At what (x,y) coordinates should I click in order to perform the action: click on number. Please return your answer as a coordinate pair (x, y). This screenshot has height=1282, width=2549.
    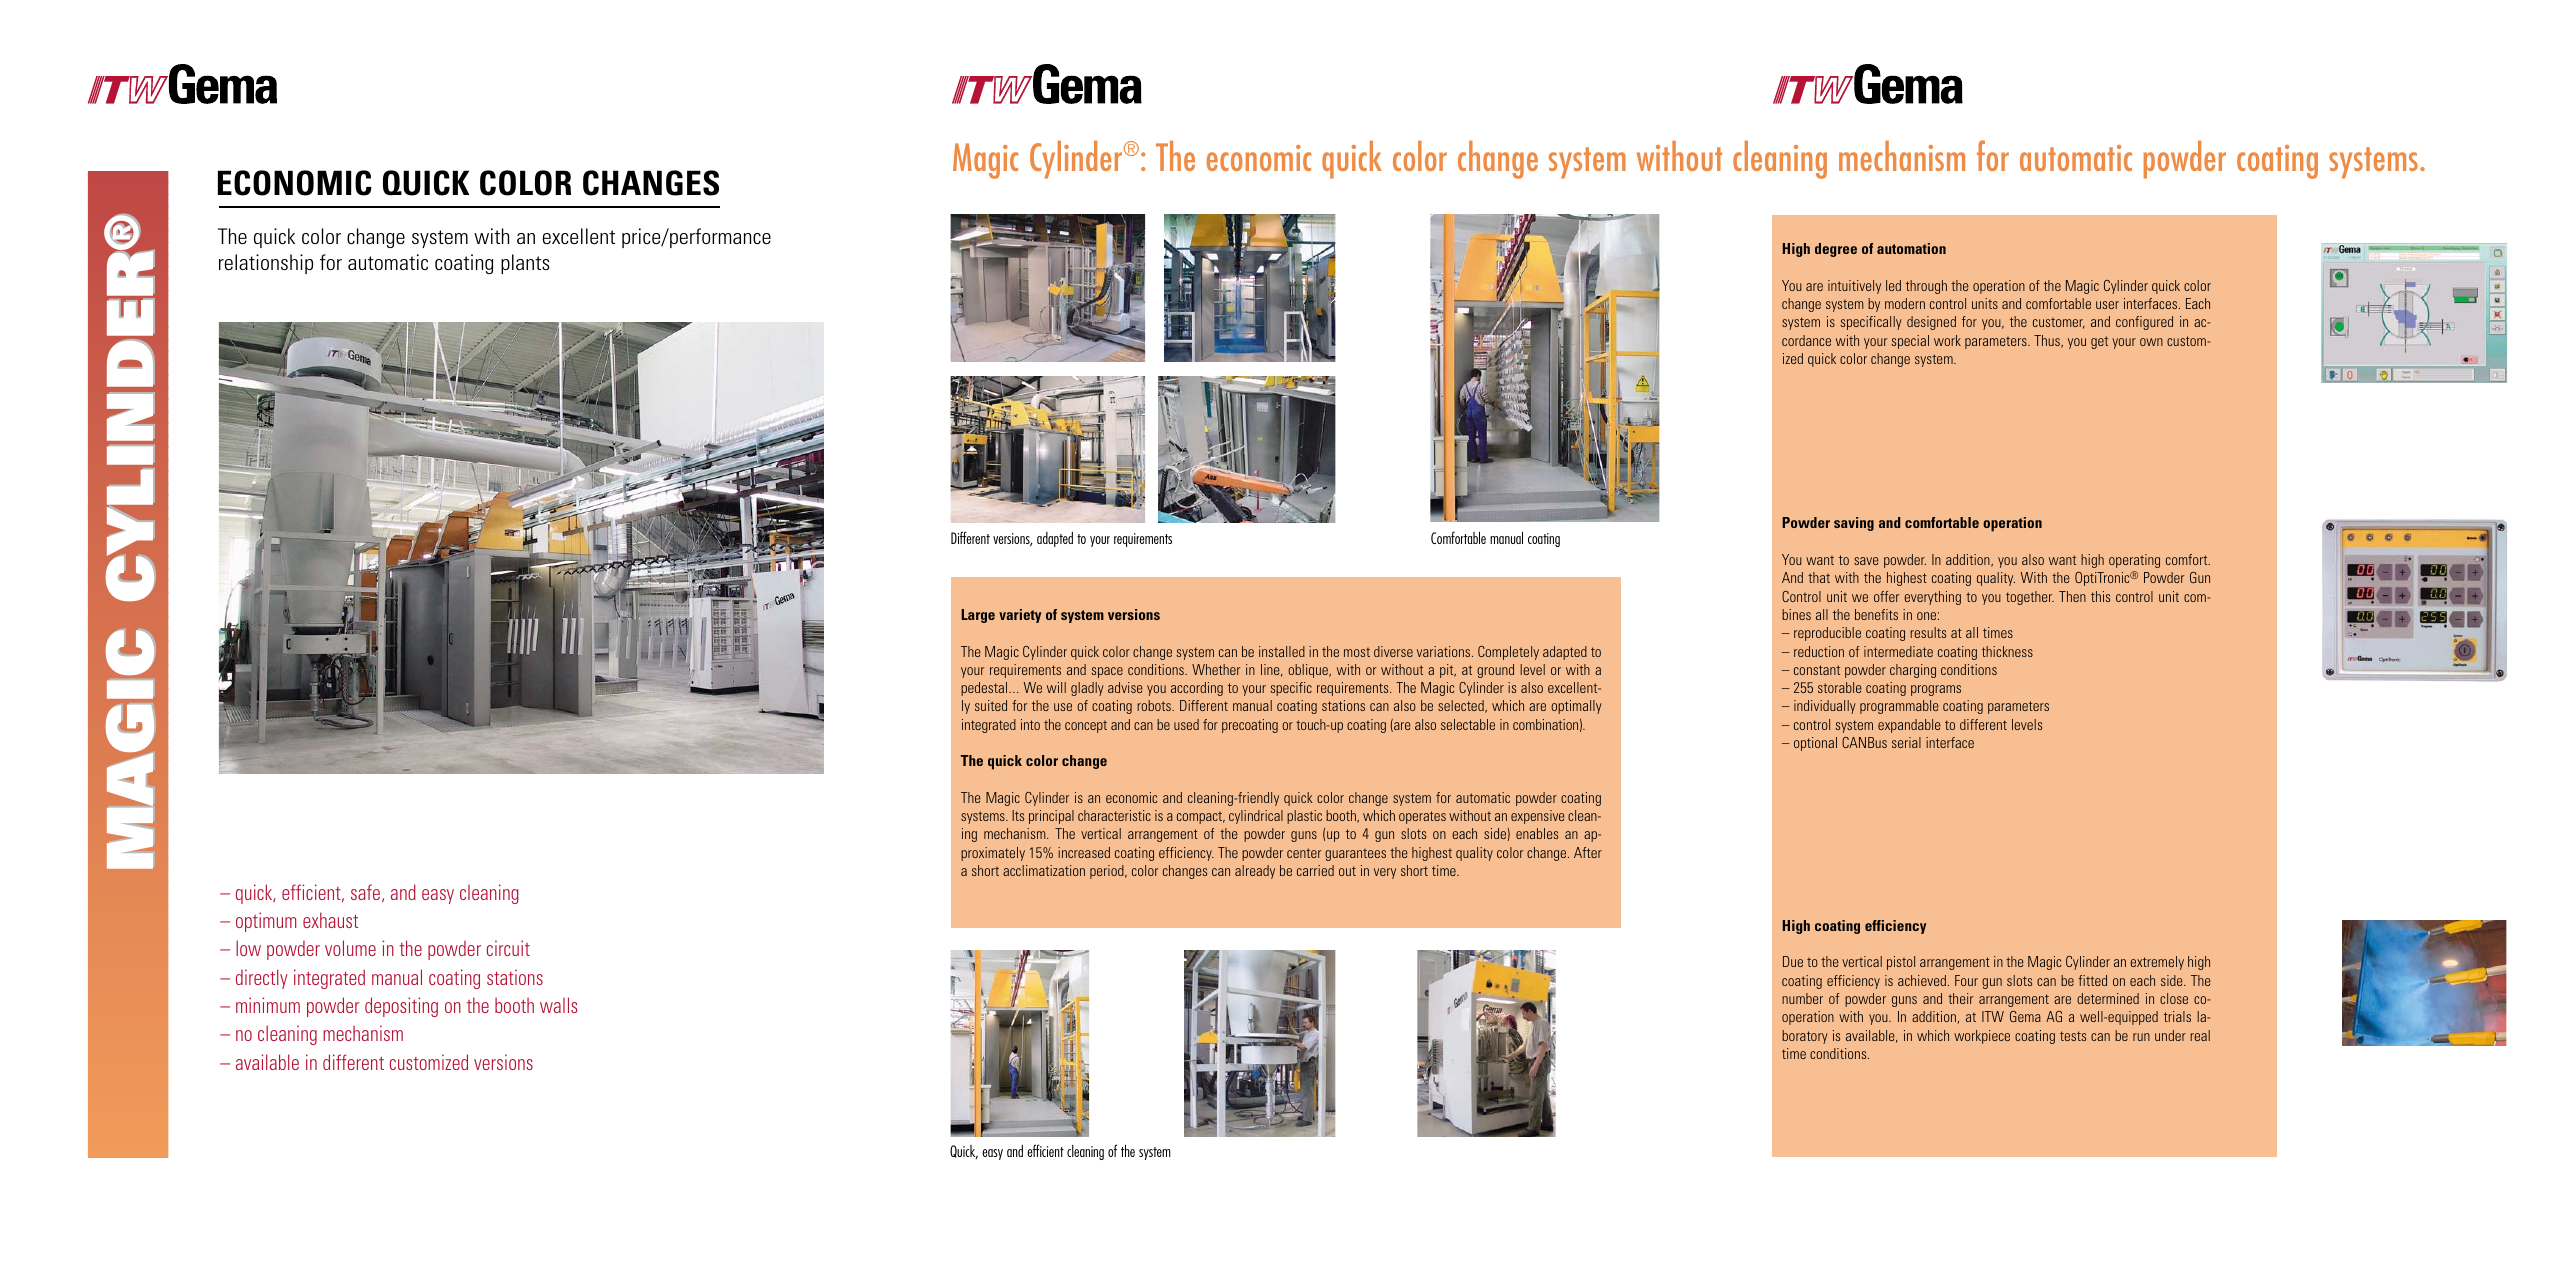
    Looking at the image, I should click on (1802, 998).
